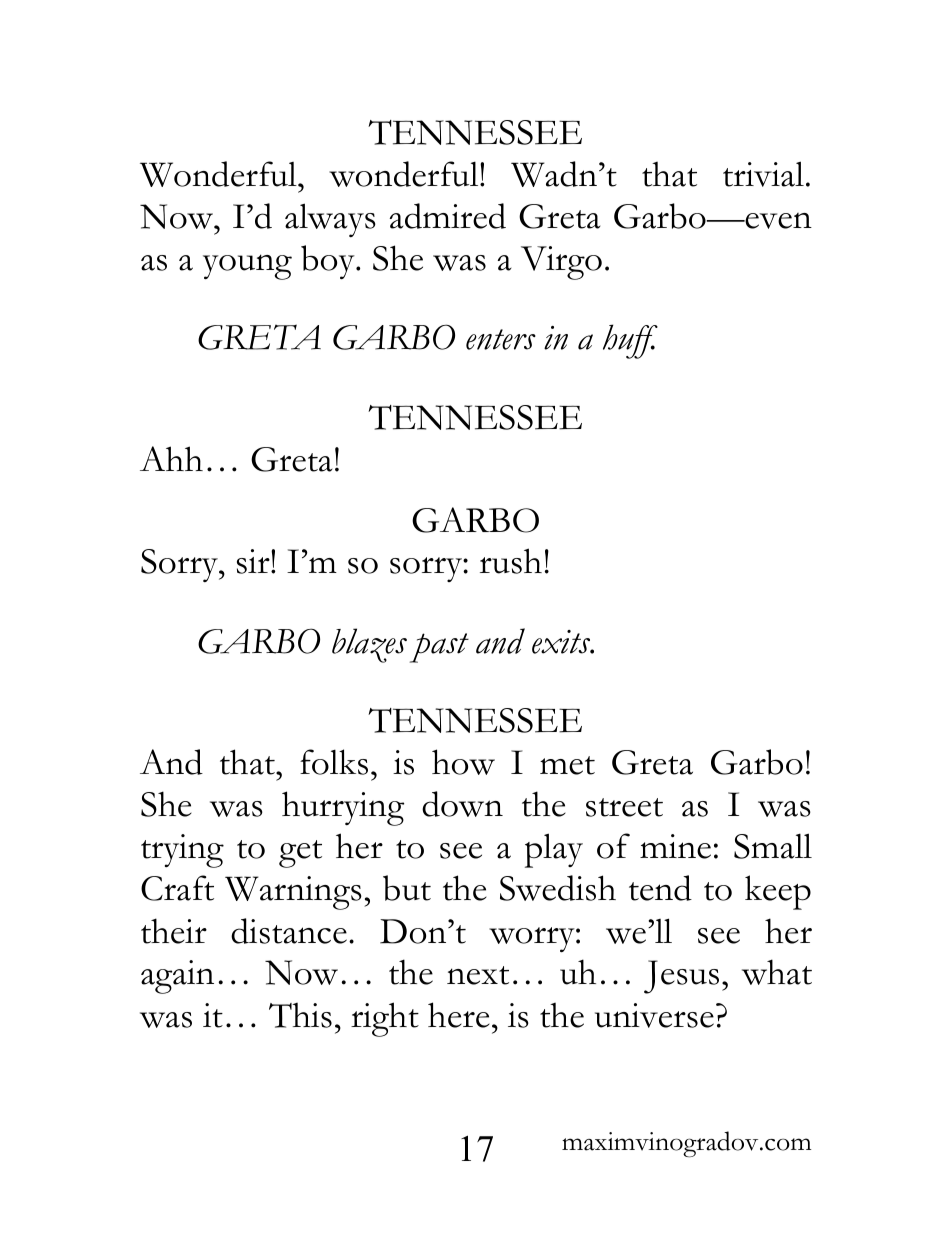  I want to click on This, so click(300, 1015).
